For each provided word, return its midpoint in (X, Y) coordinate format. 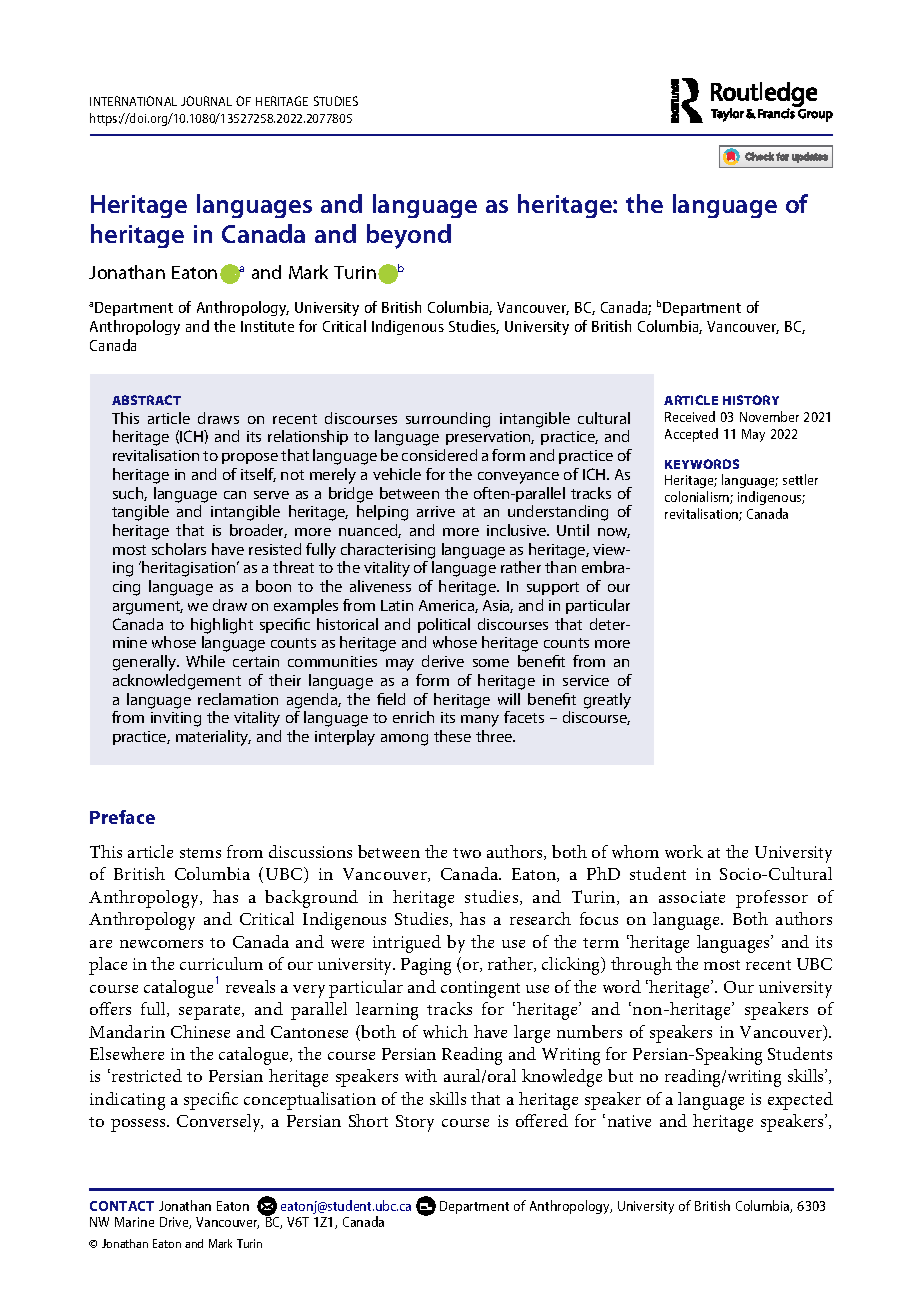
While (205, 661)
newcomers (161, 944)
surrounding (448, 420)
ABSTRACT (146, 400)
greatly (607, 701)
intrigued (407, 944)
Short (368, 1120)
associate (692, 897)
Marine (134, 1222)
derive (443, 661)
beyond (409, 236)
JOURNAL (206, 101)
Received (690, 416)
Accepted (691, 435)
